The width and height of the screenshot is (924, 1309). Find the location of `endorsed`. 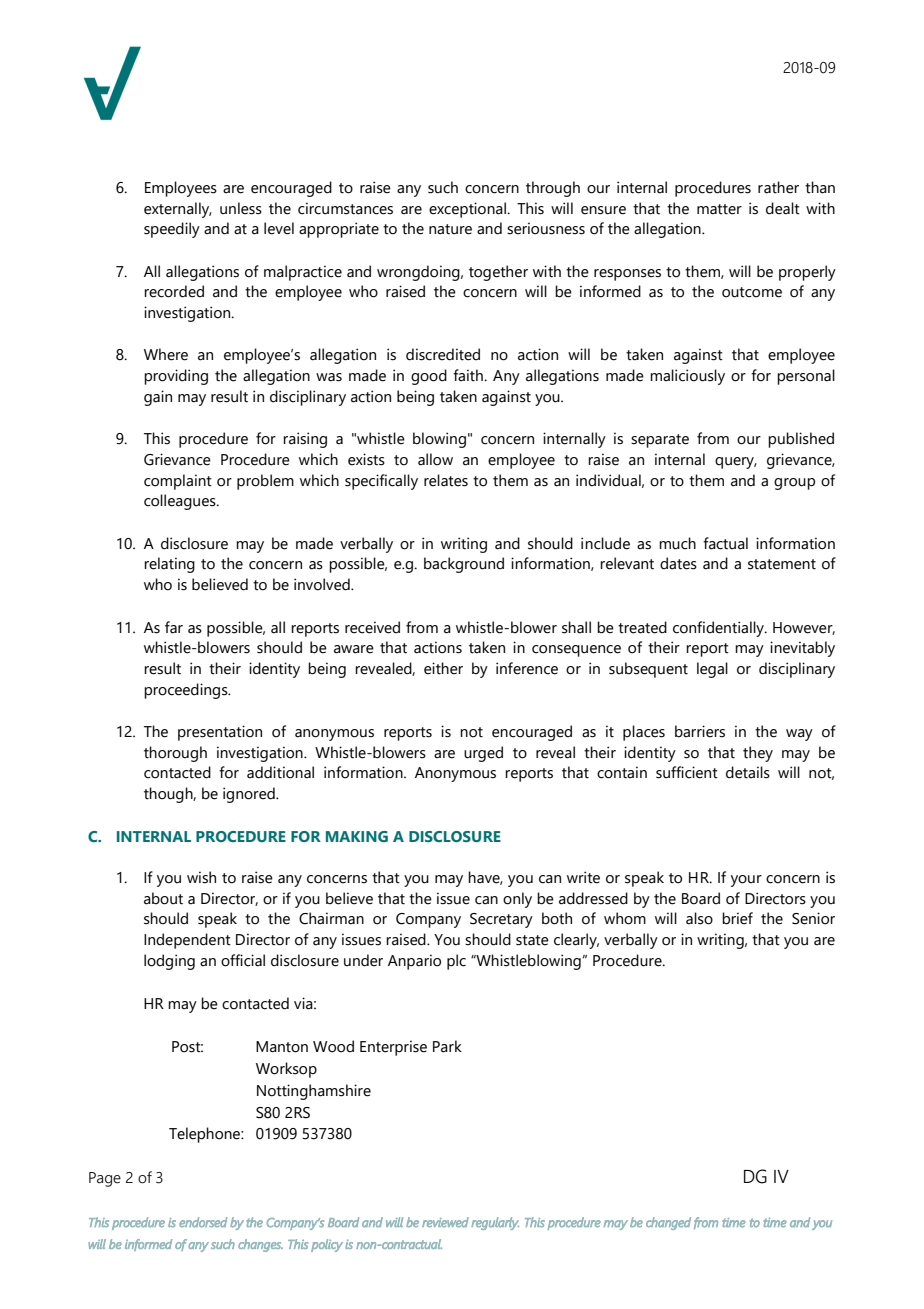

endorsed is located at coordinates (203, 1222).
